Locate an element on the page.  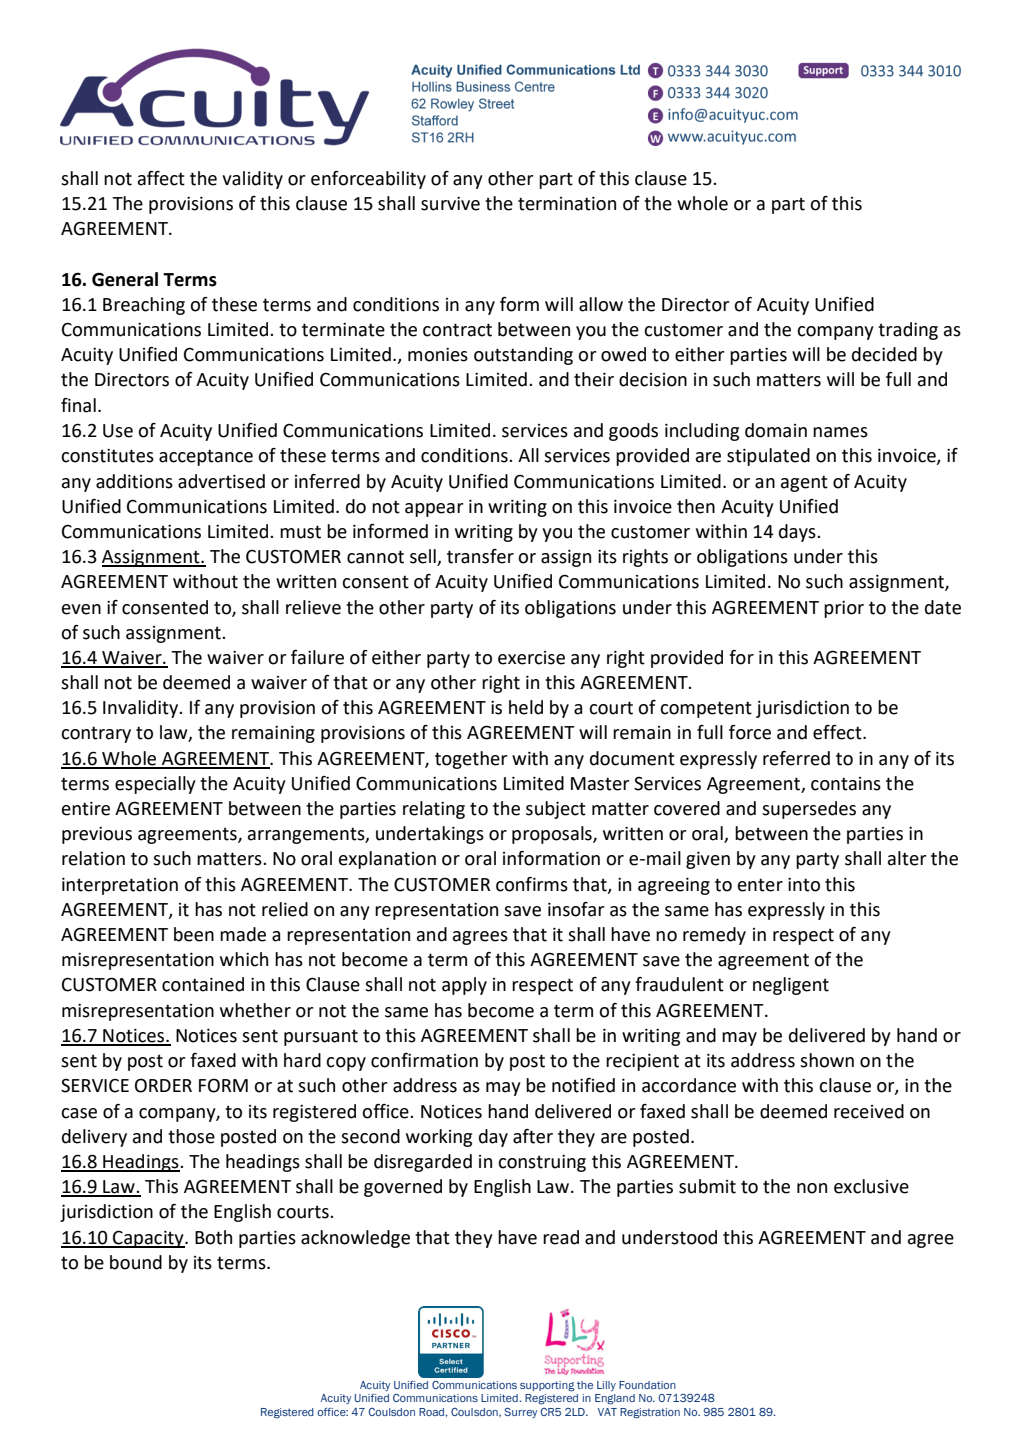
trading is located at coordinates (908, 331).
